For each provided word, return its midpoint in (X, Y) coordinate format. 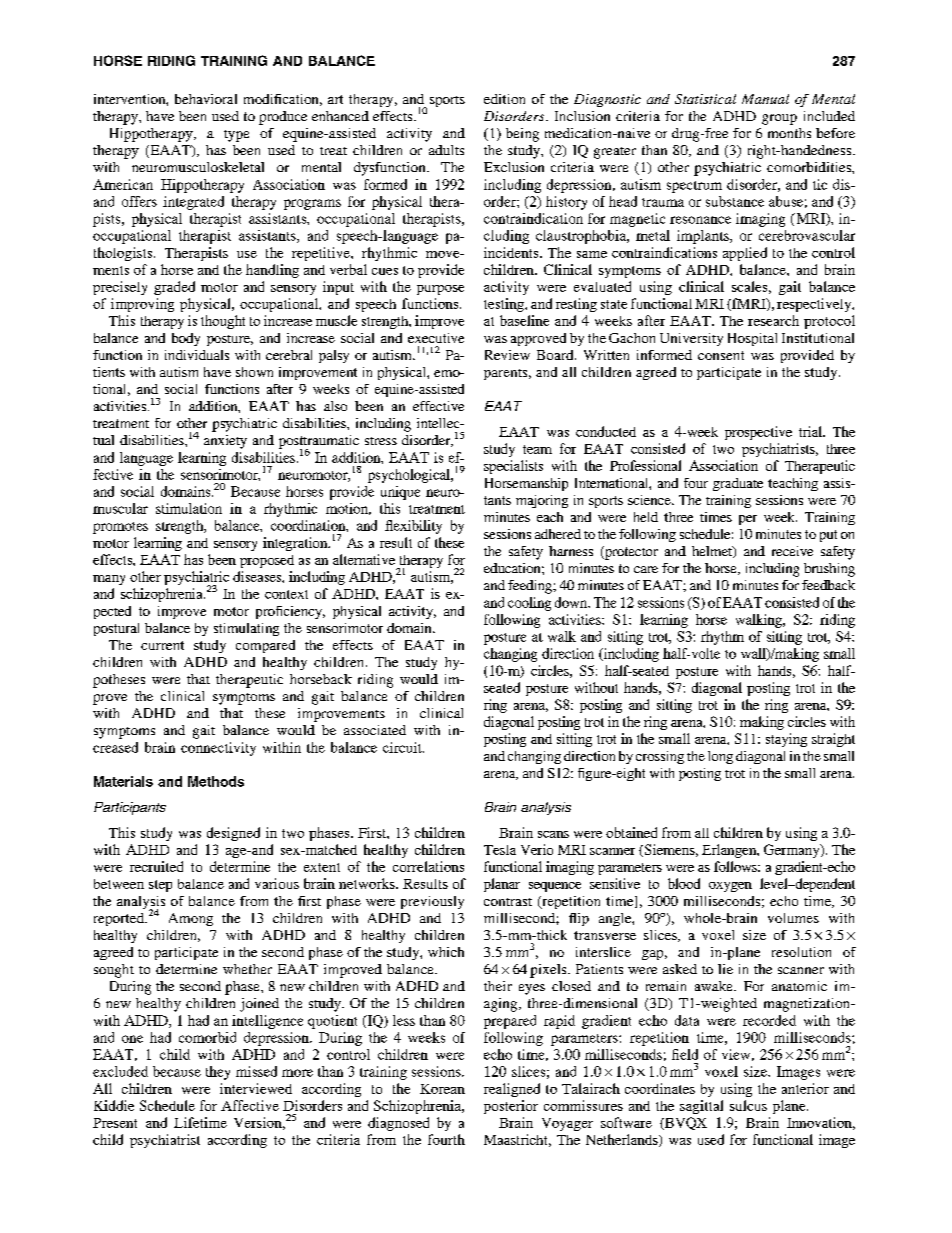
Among (191, 919)
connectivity (218, 749)
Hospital (752, 339)
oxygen (730, 887)
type (236, 136)
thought (223, 322)
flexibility (413, 527)
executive (436, 338)
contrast (508, 902)
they (218, 1073)
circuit (403, 747)
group (779, 119)
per (748, 520)
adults (446, 150)
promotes (120, 528)
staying (786, 740)
